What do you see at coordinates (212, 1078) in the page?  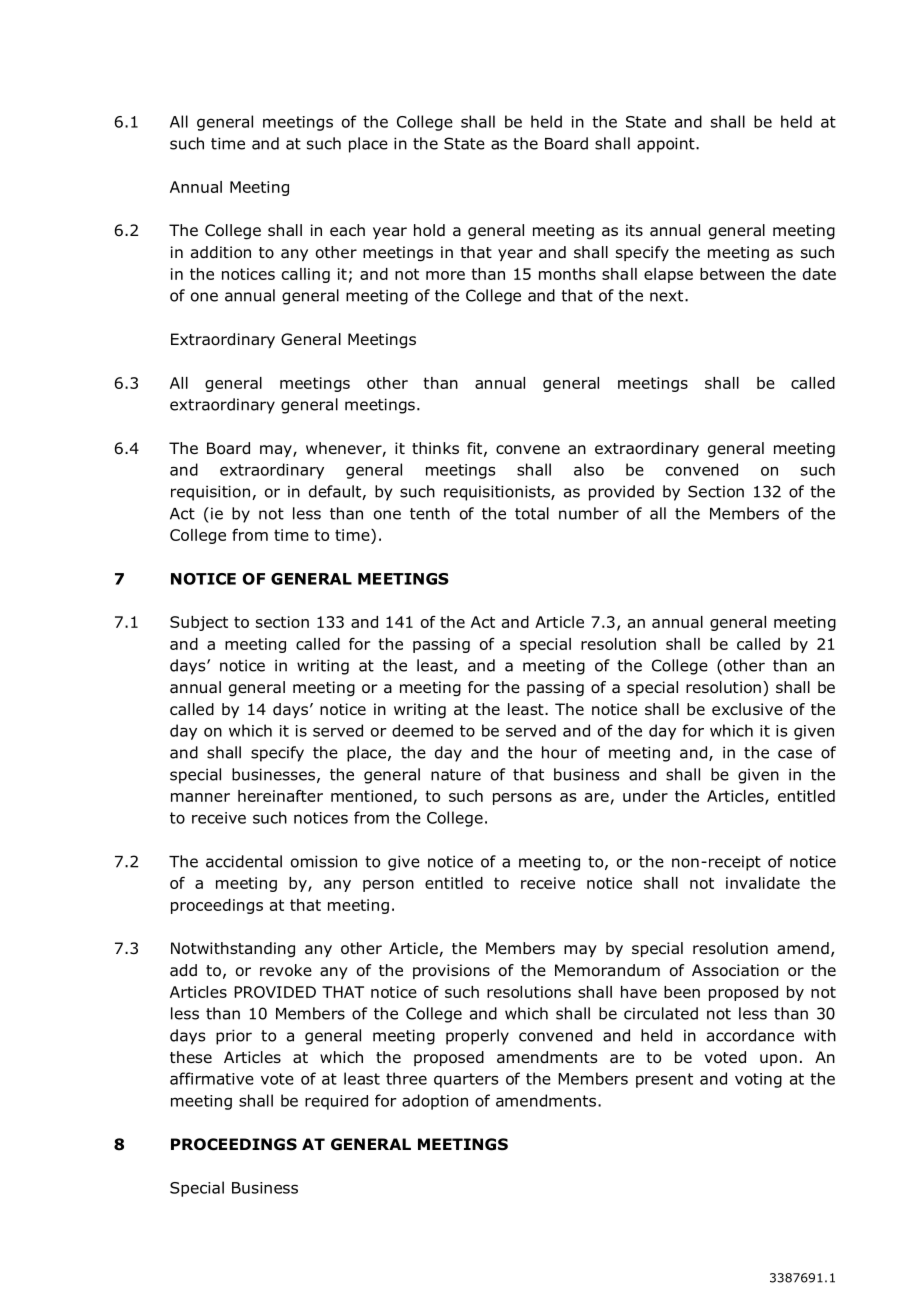 I see `affirmative` at bounding box center [212, 1078].
